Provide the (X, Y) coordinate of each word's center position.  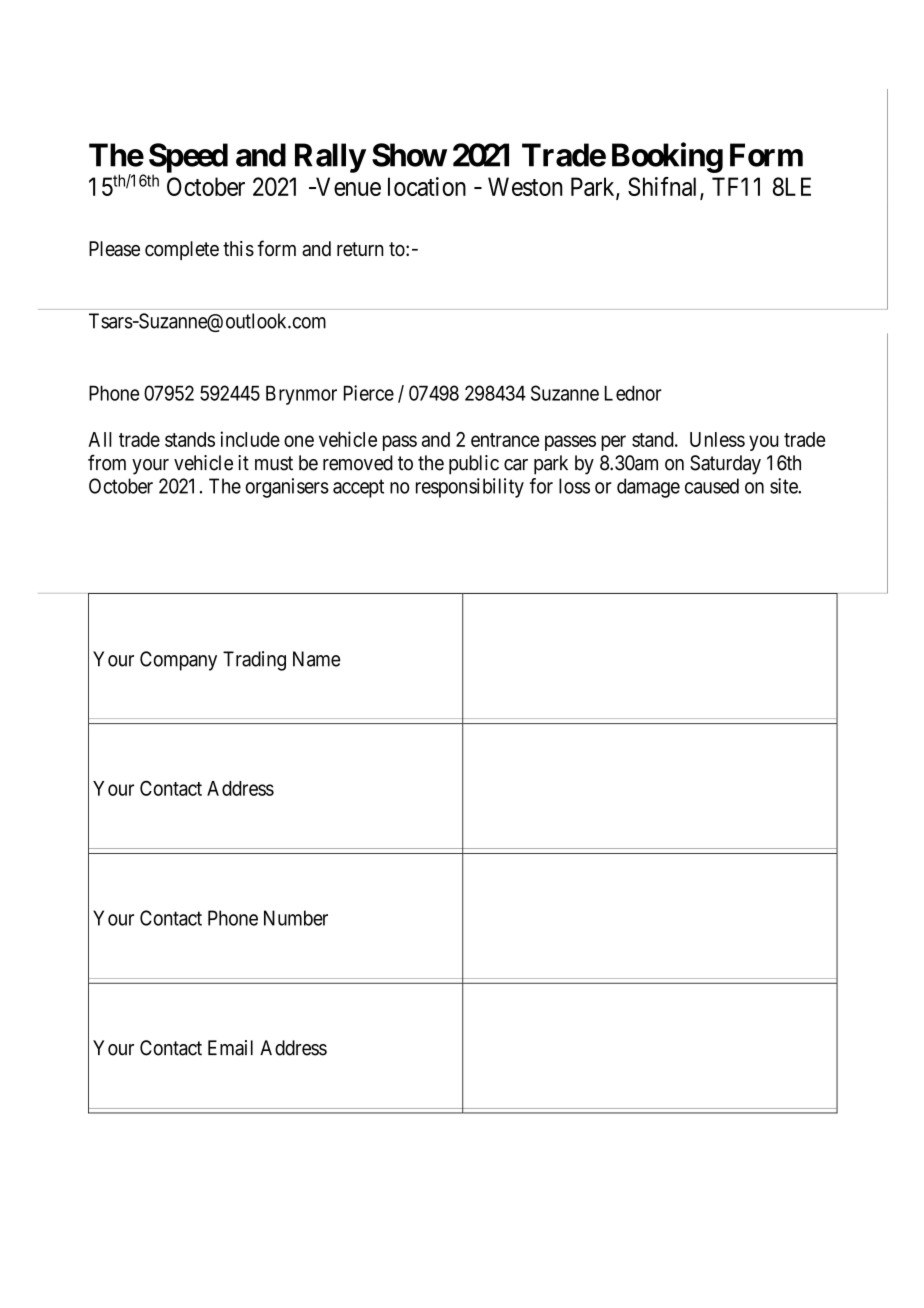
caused (712, 486)
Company (178, 661)
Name (316, 659)
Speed (188, 159)
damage (648, 488)
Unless (717, 439)
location (427, 186)
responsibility (470, 488)
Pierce (369, 393)
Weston (525, 186)
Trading (254, 661)
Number (296, 918)
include (250, 439)
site (784, 486)
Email (230, 1048)
